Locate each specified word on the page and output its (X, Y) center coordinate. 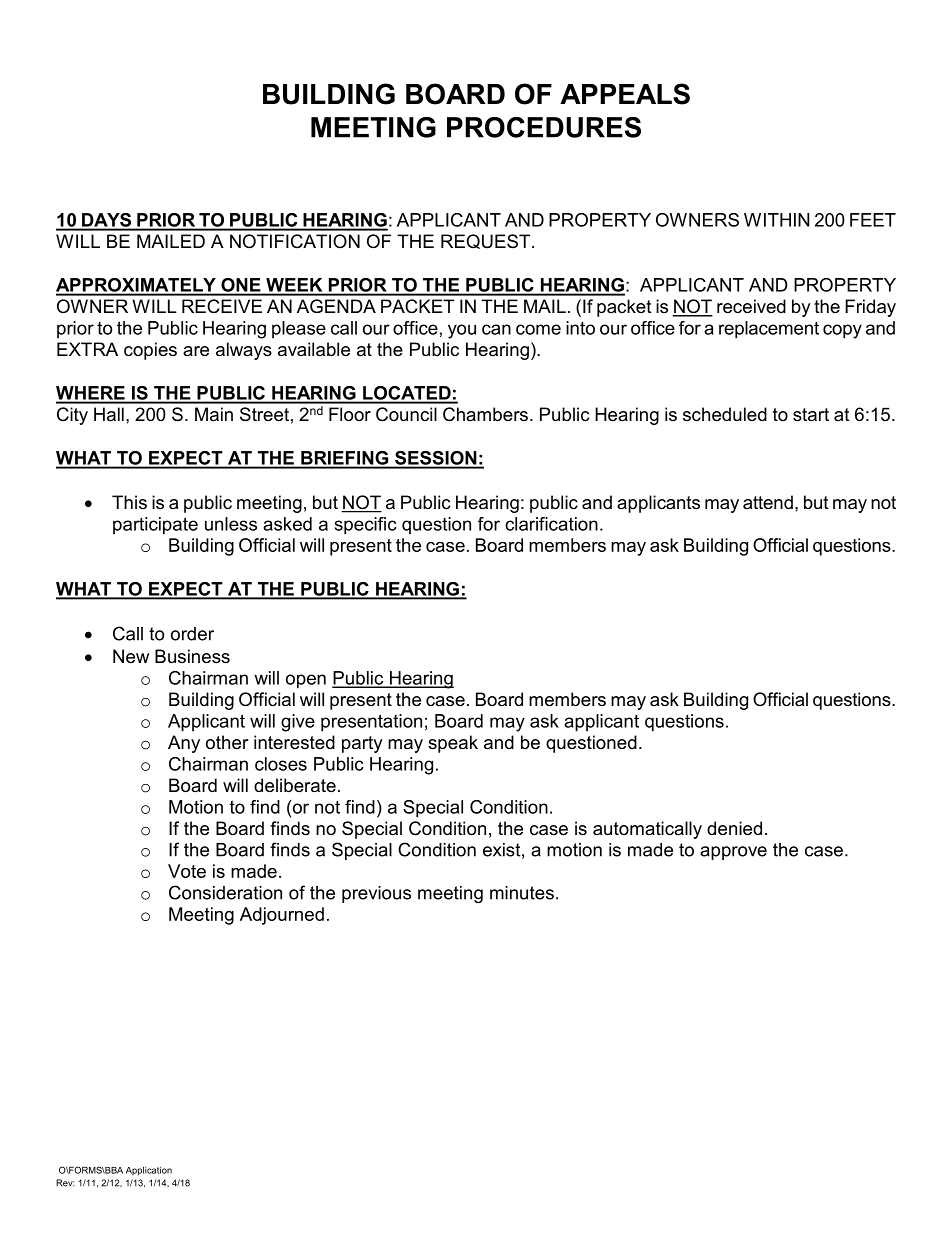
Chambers (485, 414)
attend (768, 502)
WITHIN (777, 220)
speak (453, 744)
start (811, 415)
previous (376, 894)
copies (150, 351)
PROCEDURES (544, 127)
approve (733, 853)
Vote (187, 871)
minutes (522, 893)
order (192, 634)
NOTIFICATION (295, 241)
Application (149, 1171)
